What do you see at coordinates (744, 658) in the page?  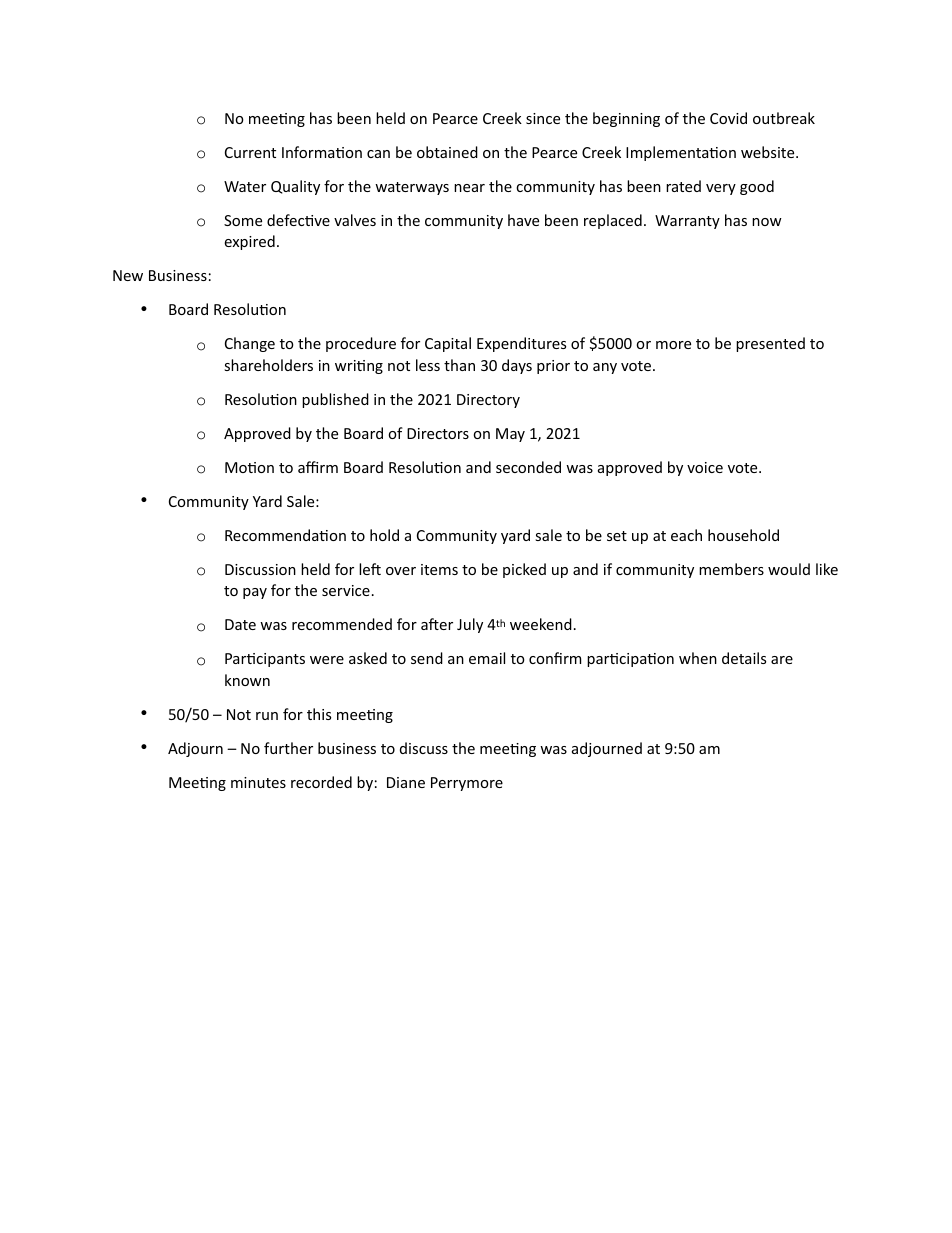 I see `details` at bounding box center [744, 658].
